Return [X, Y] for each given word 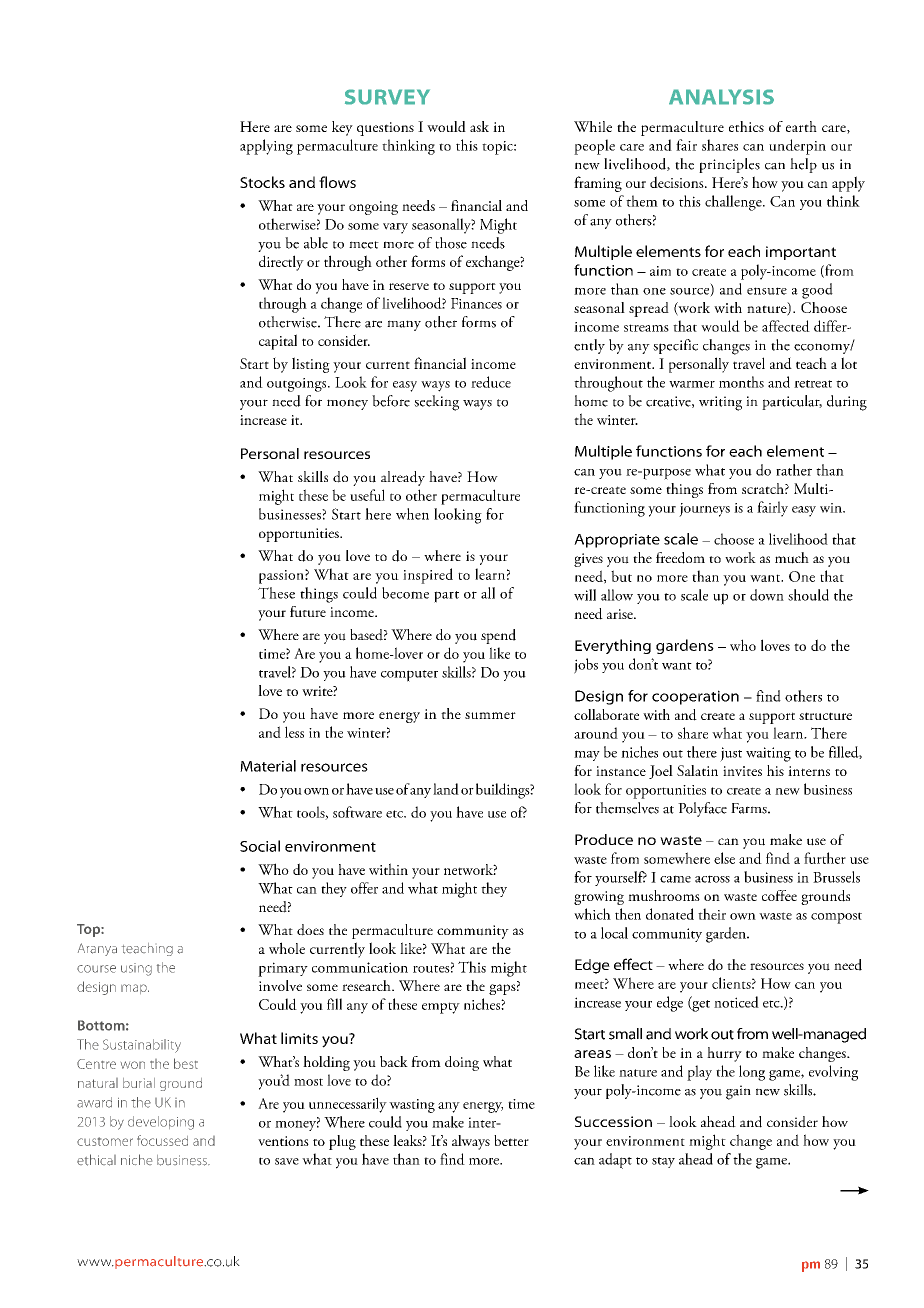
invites [742, 771]
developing [161, 1123]
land [446, 789]
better [511, 1140]
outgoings [298, 385]
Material [268, 766]
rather [794, 470]
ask [479, 126]
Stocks [262, 182]
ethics [746, 126]
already [403, 478]
